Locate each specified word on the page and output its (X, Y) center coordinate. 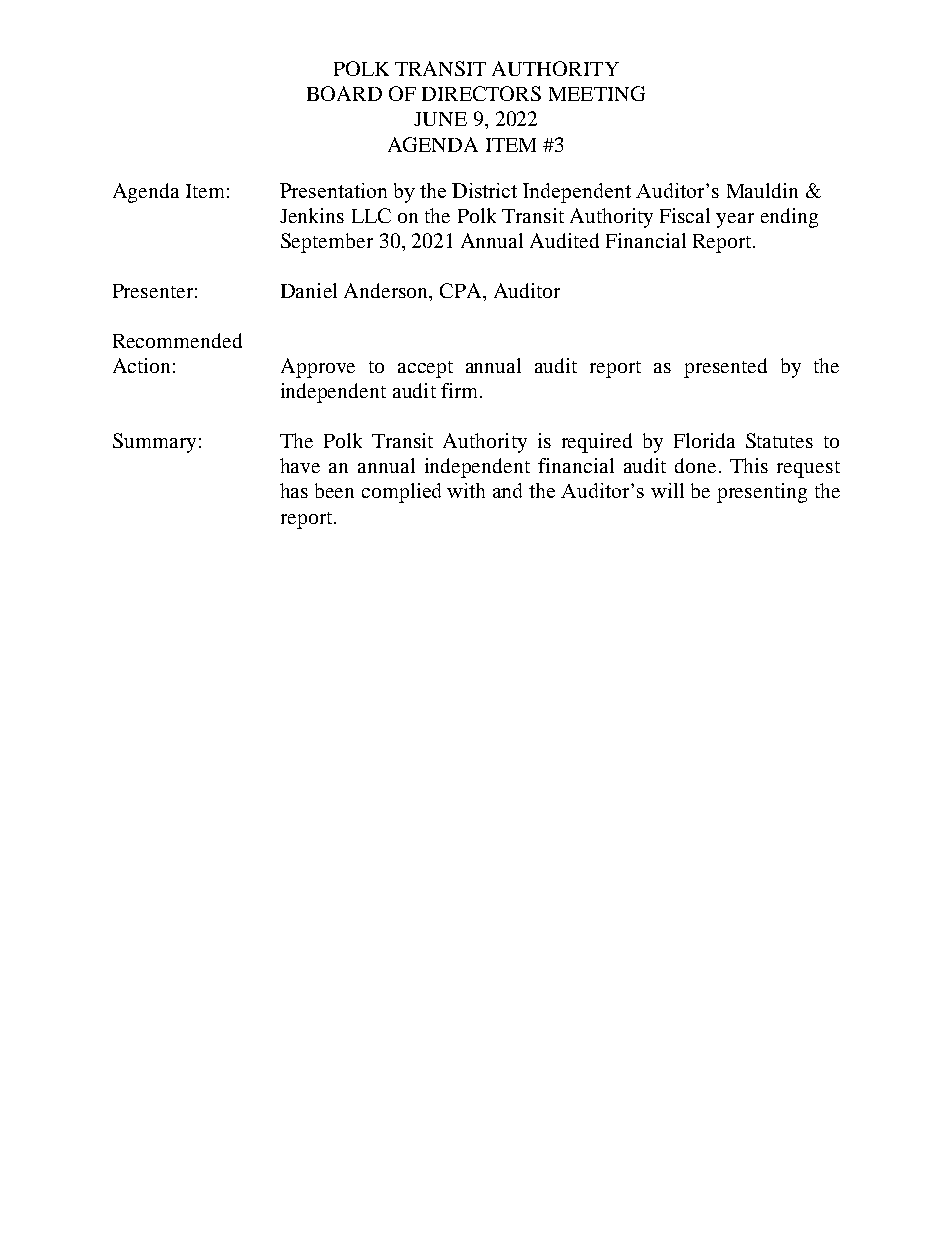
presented (725, 368)
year (735, 220)
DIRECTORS (481, 93)
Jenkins (312, 215)
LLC (371, 215)
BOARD (344, 93)
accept (425, 369)
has (294, 490)
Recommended (177, 340)
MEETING (597, 93)
